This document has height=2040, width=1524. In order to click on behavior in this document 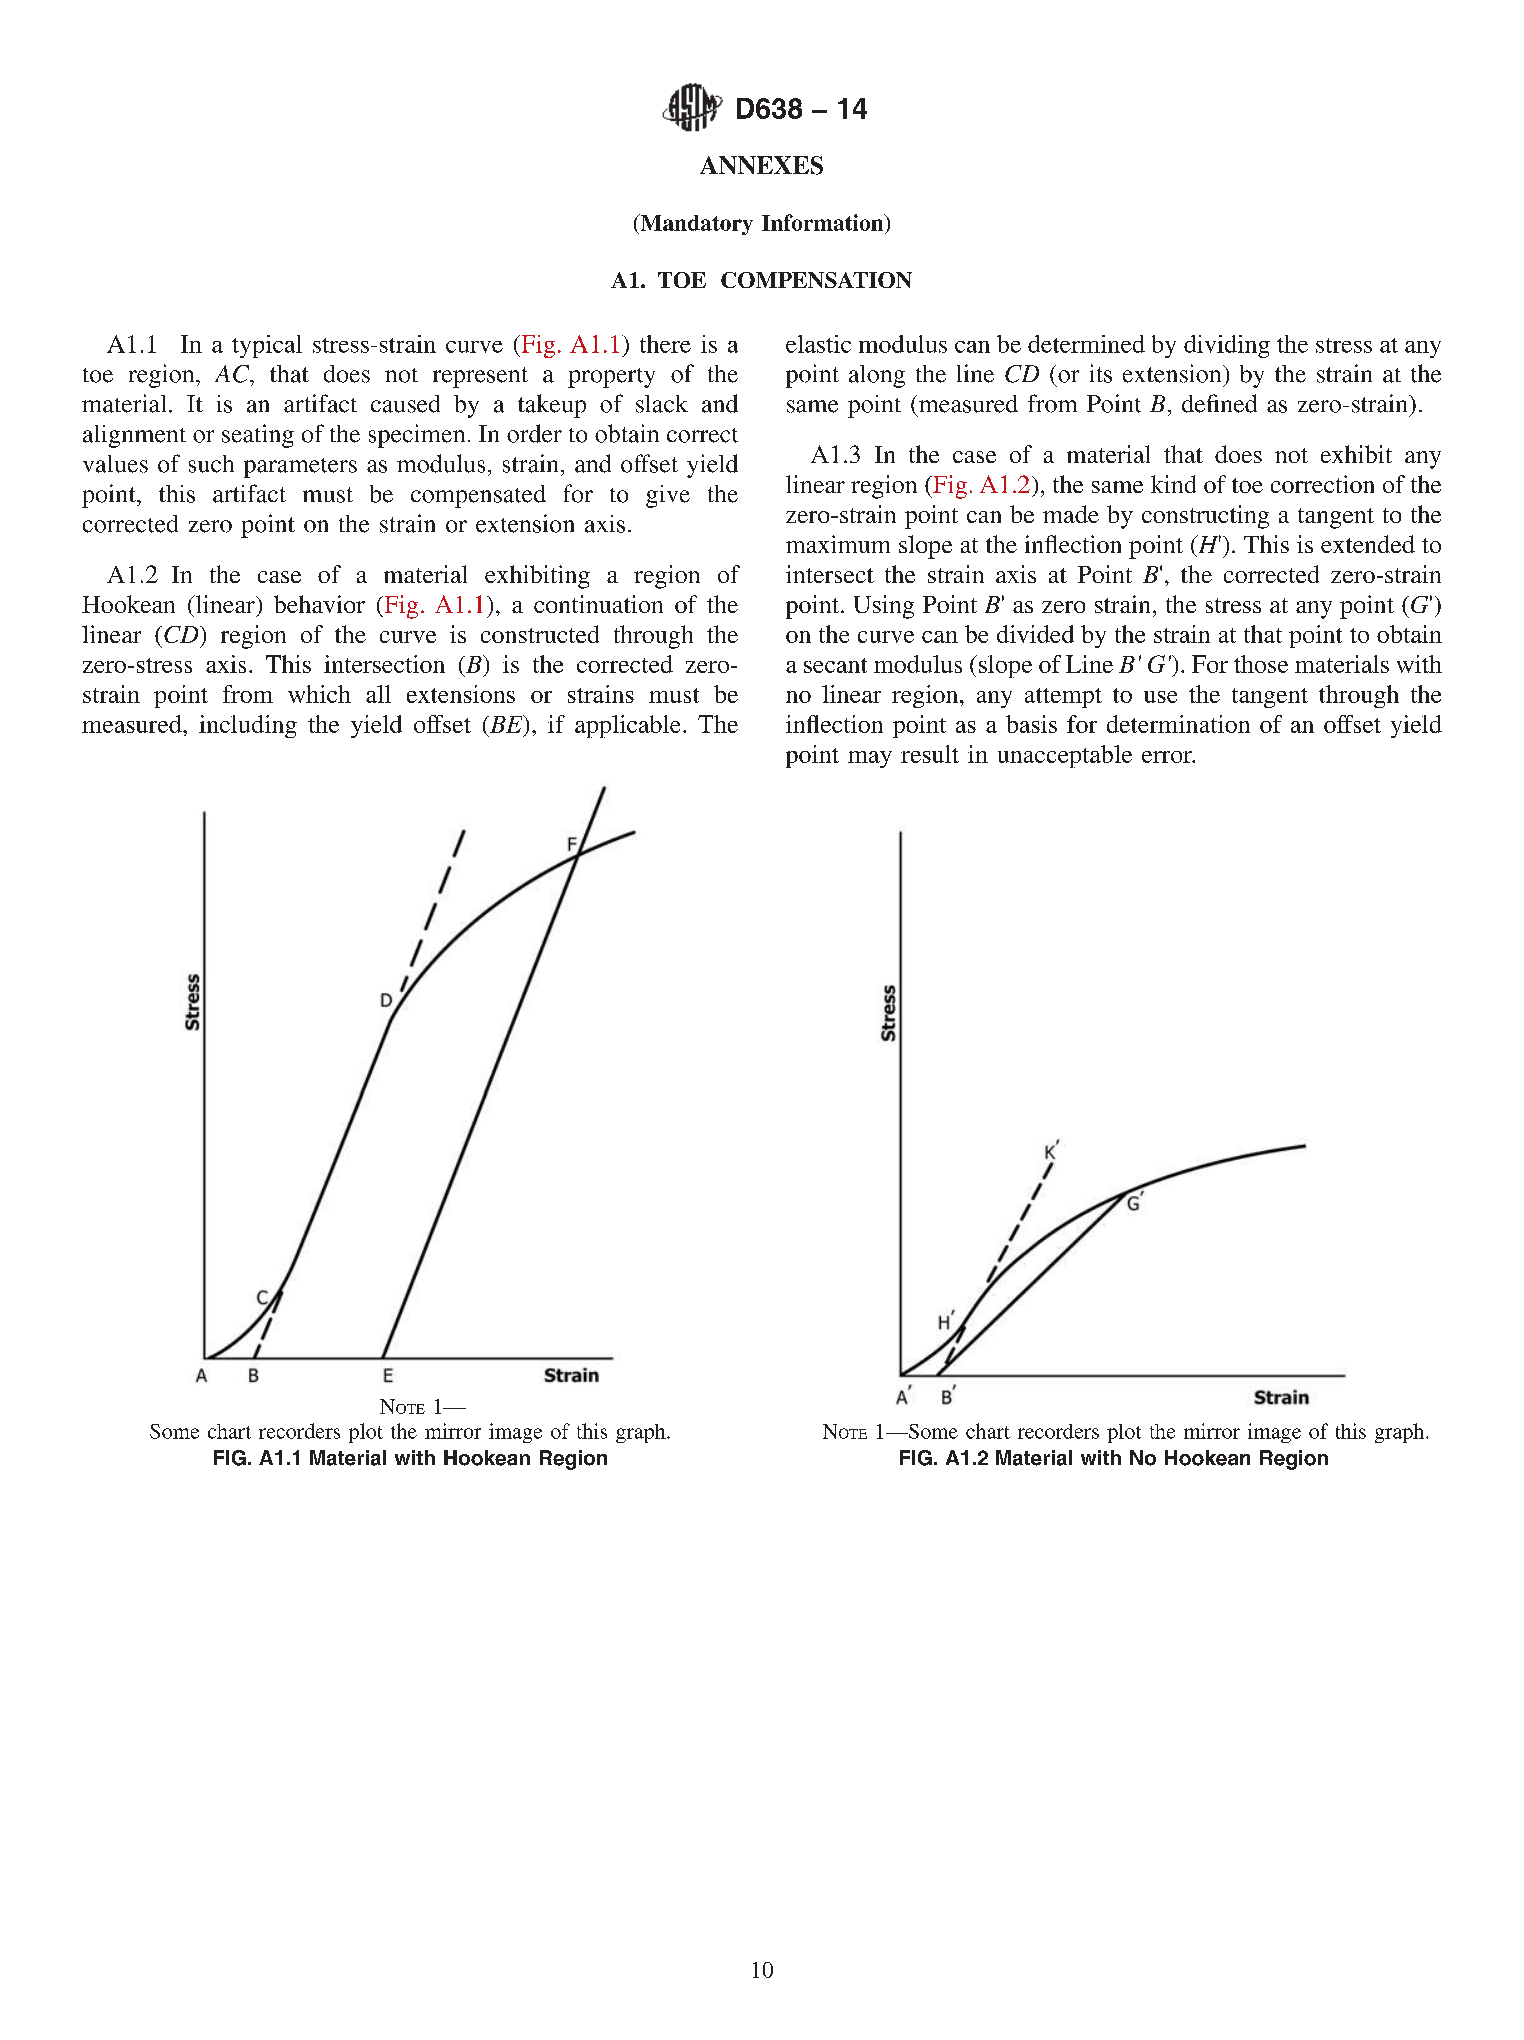, I will do `click(319, 604)`.
